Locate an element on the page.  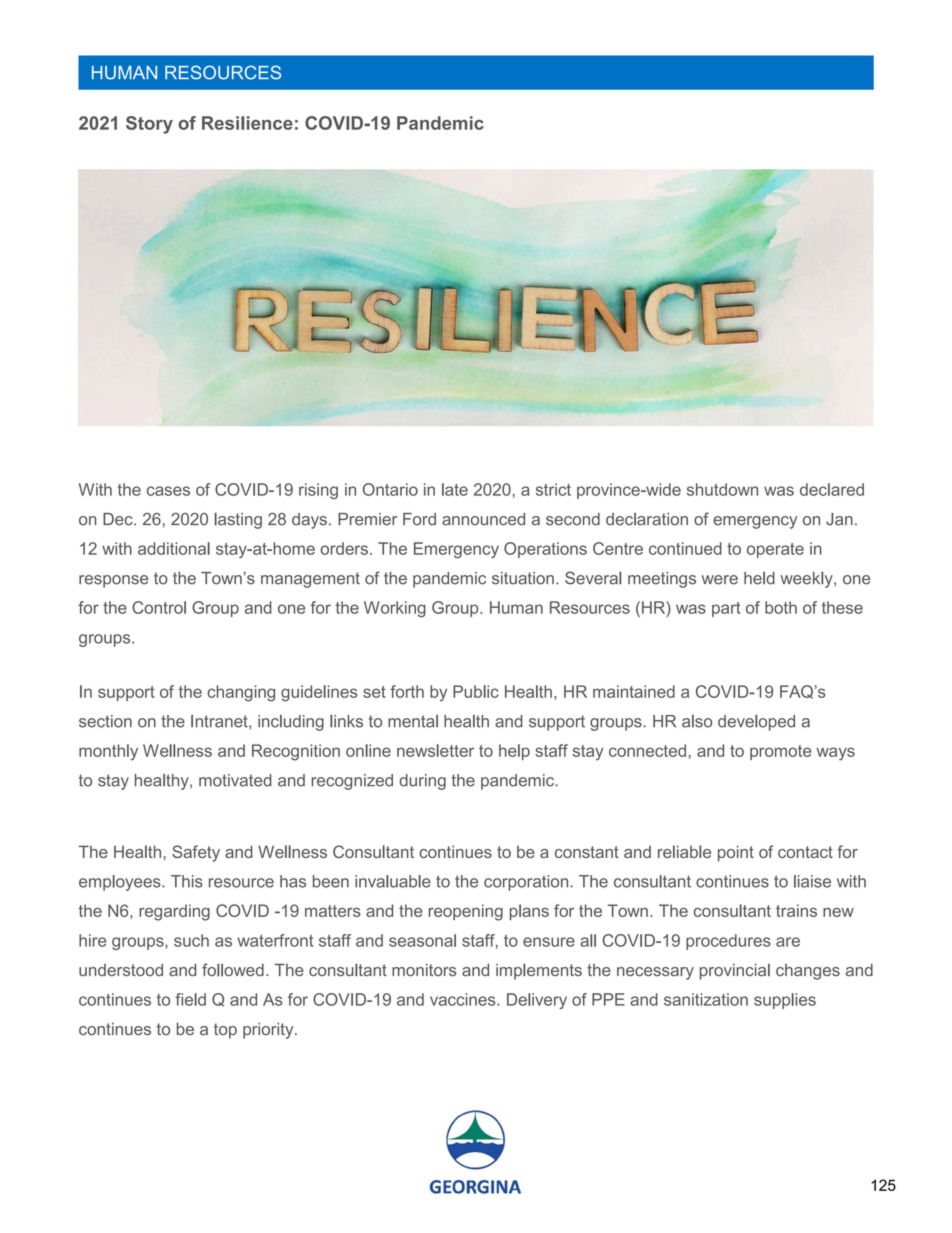
late is located at coordinates (455, 489).
